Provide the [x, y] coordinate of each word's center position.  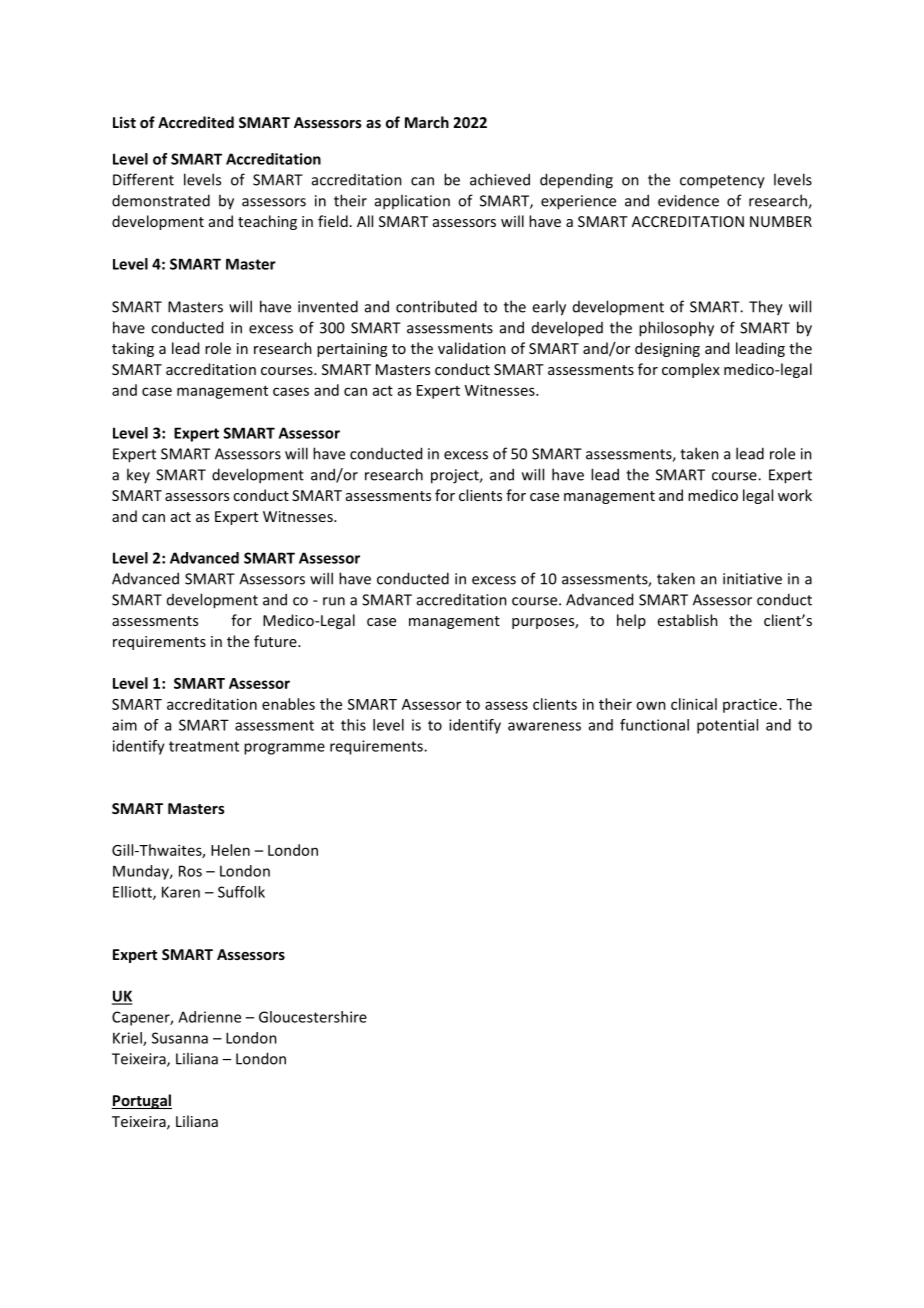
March [427, 122]
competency [722, 182]
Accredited [196, 122]
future [276, 641]
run [334, 601]
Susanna [180, 1038]
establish [688, 620]
